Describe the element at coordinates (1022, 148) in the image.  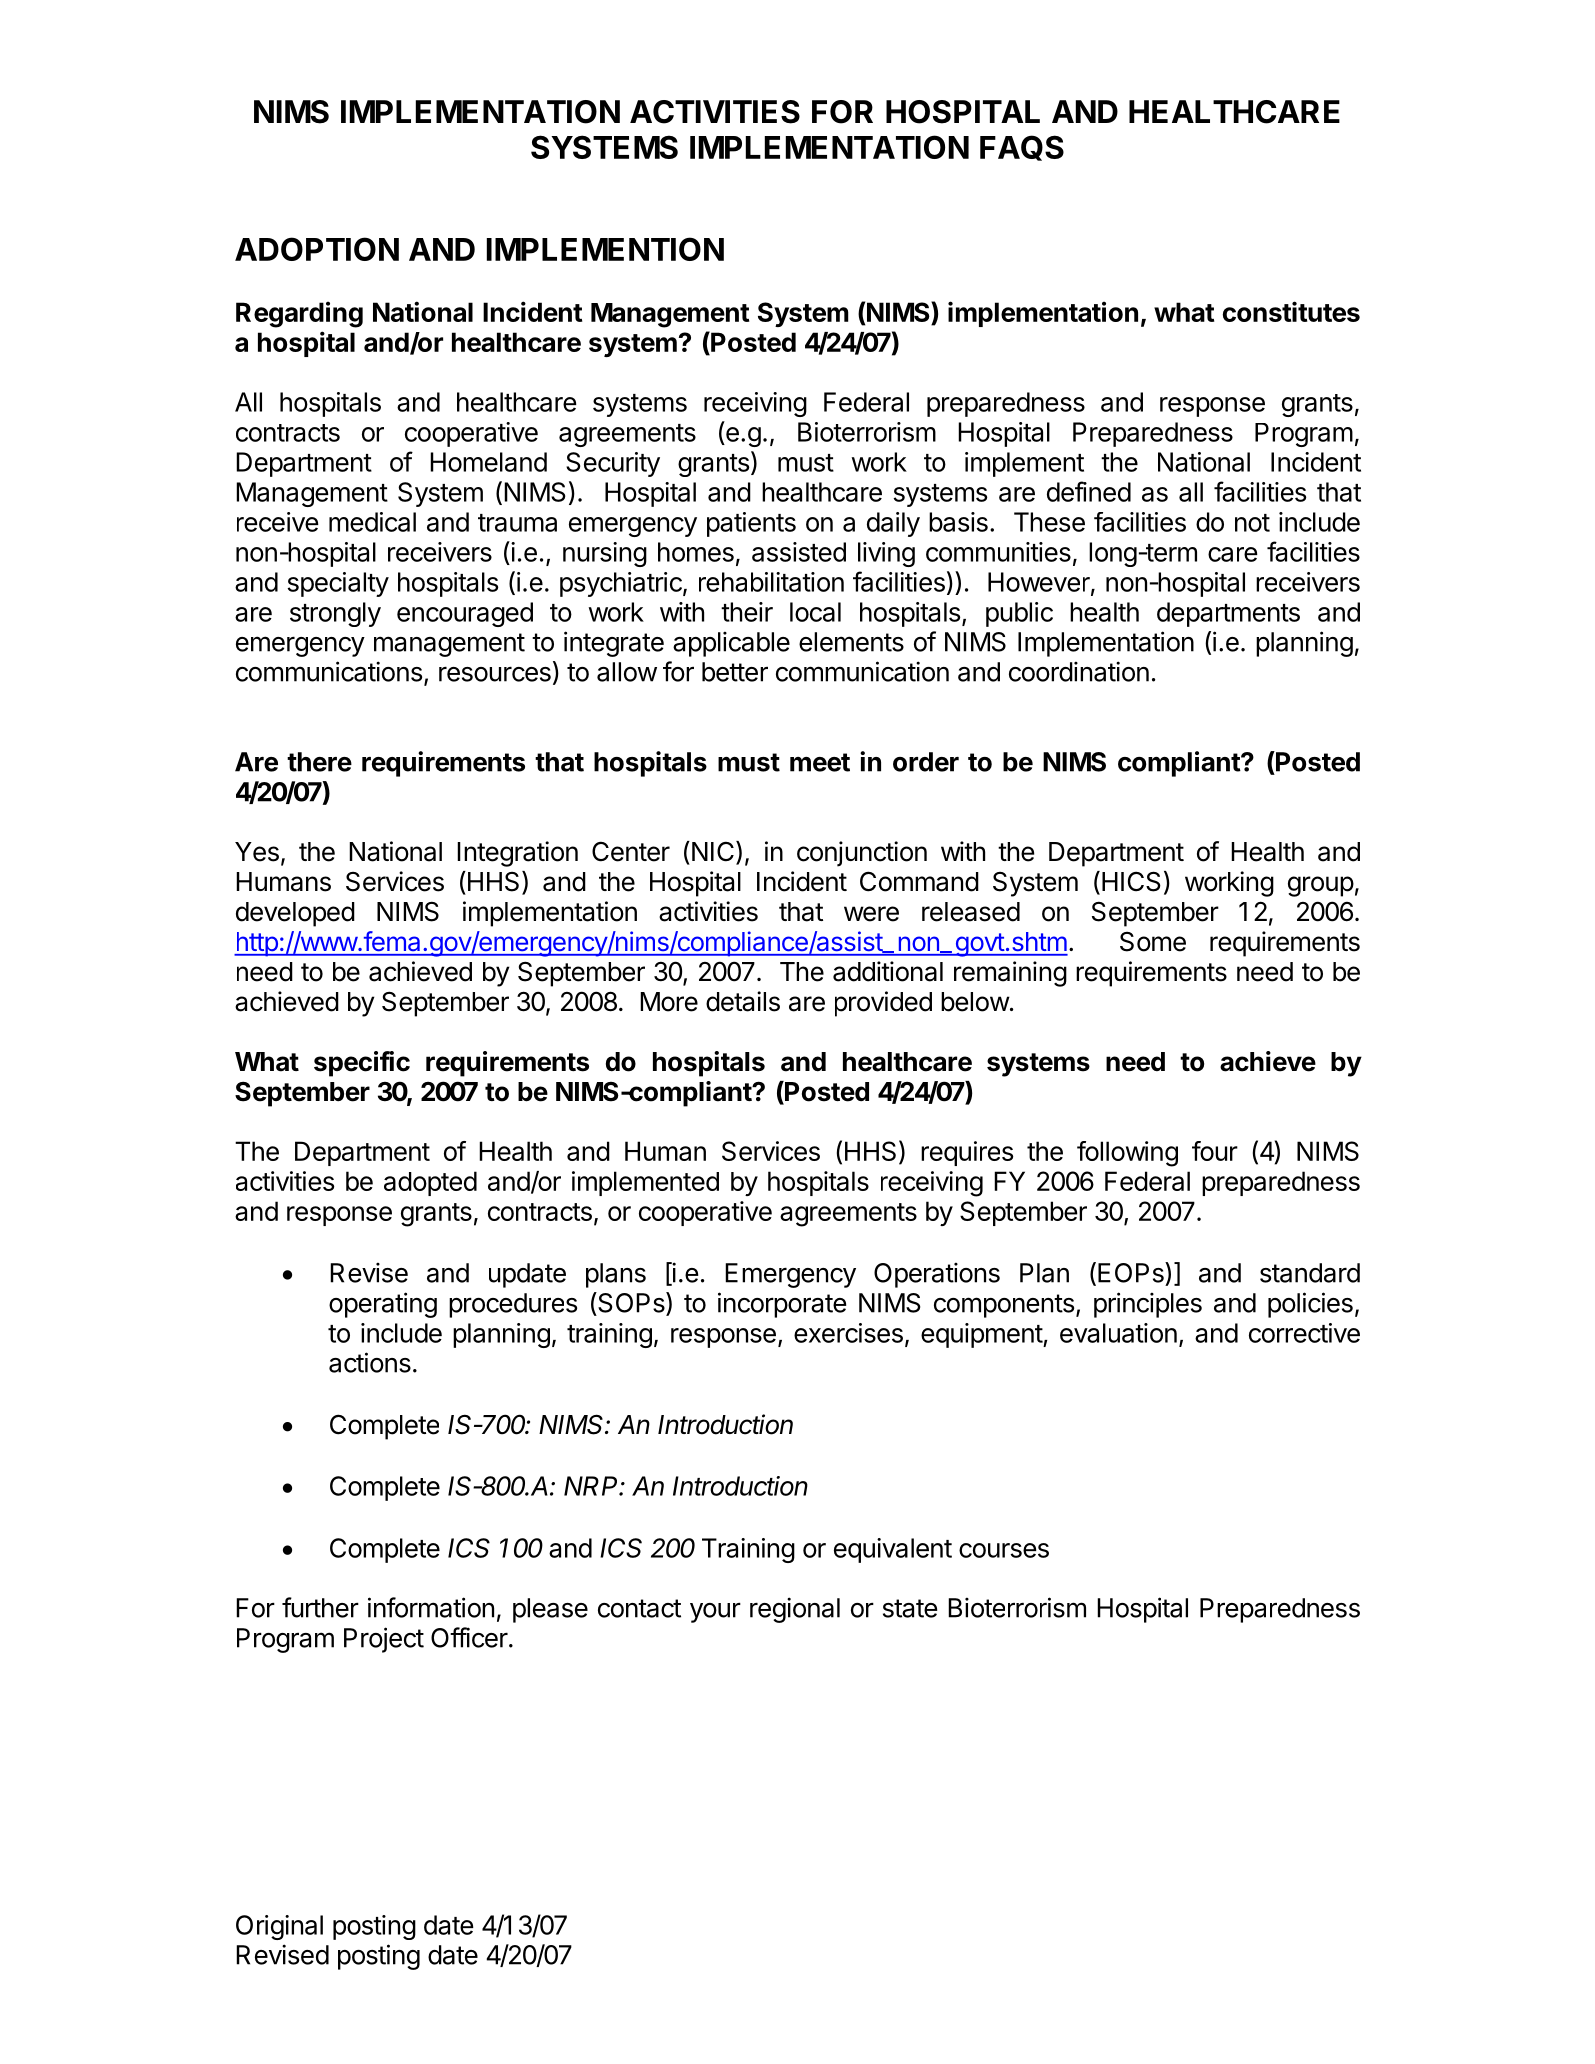
I see `FAQS` at that location.
